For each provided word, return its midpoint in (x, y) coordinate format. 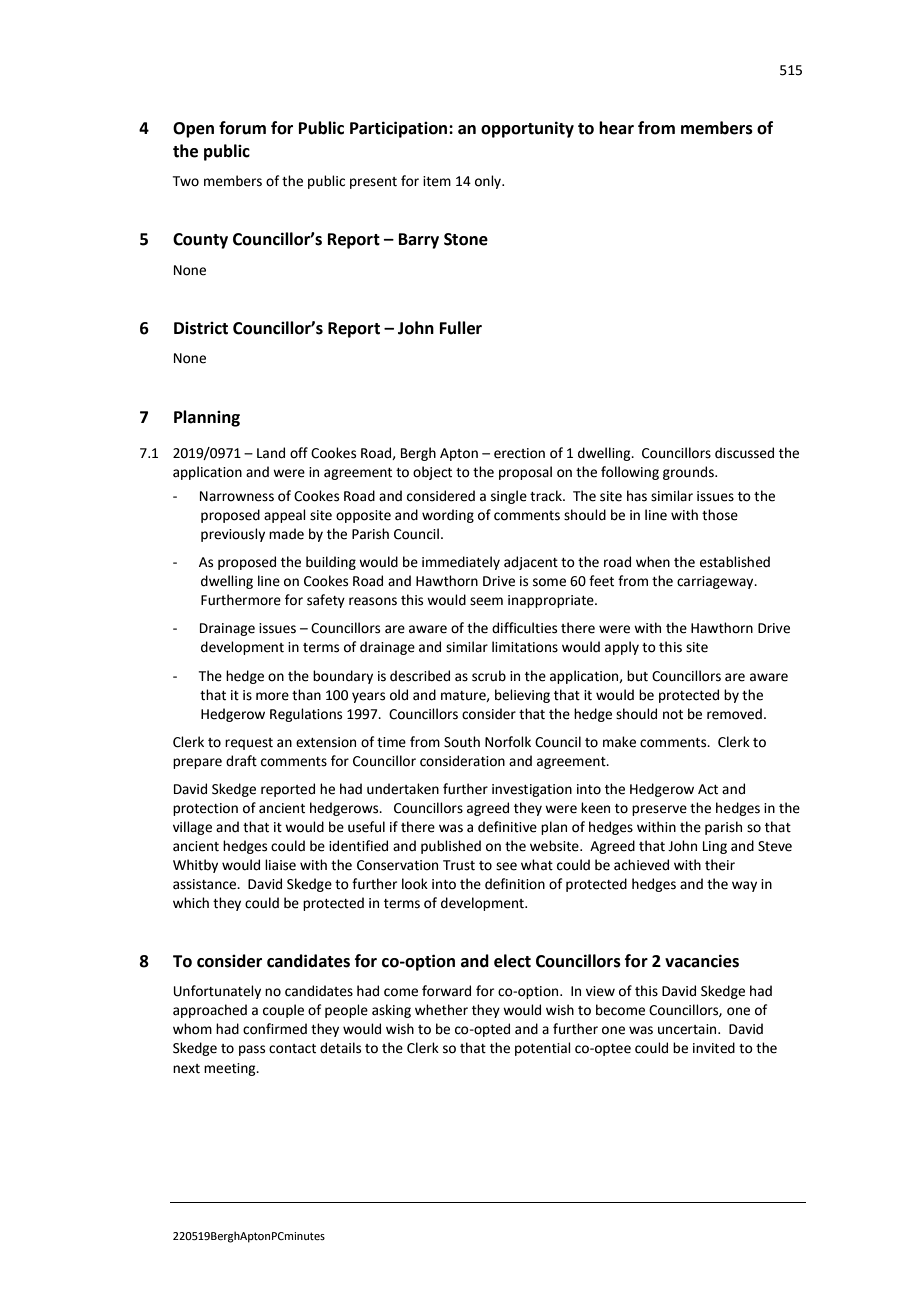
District (201, 328)
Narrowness (237, 496)
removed (734, 714)
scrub (489, 676)
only (489, 182)
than (306, 695)
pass (252, 1050)
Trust (459, 865)
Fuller (461, 328)
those (720, 515)
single (509, 497)
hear (616, 128)
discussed (744, 453)
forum (242, 128)
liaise (280, 865)
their (720, 865)
